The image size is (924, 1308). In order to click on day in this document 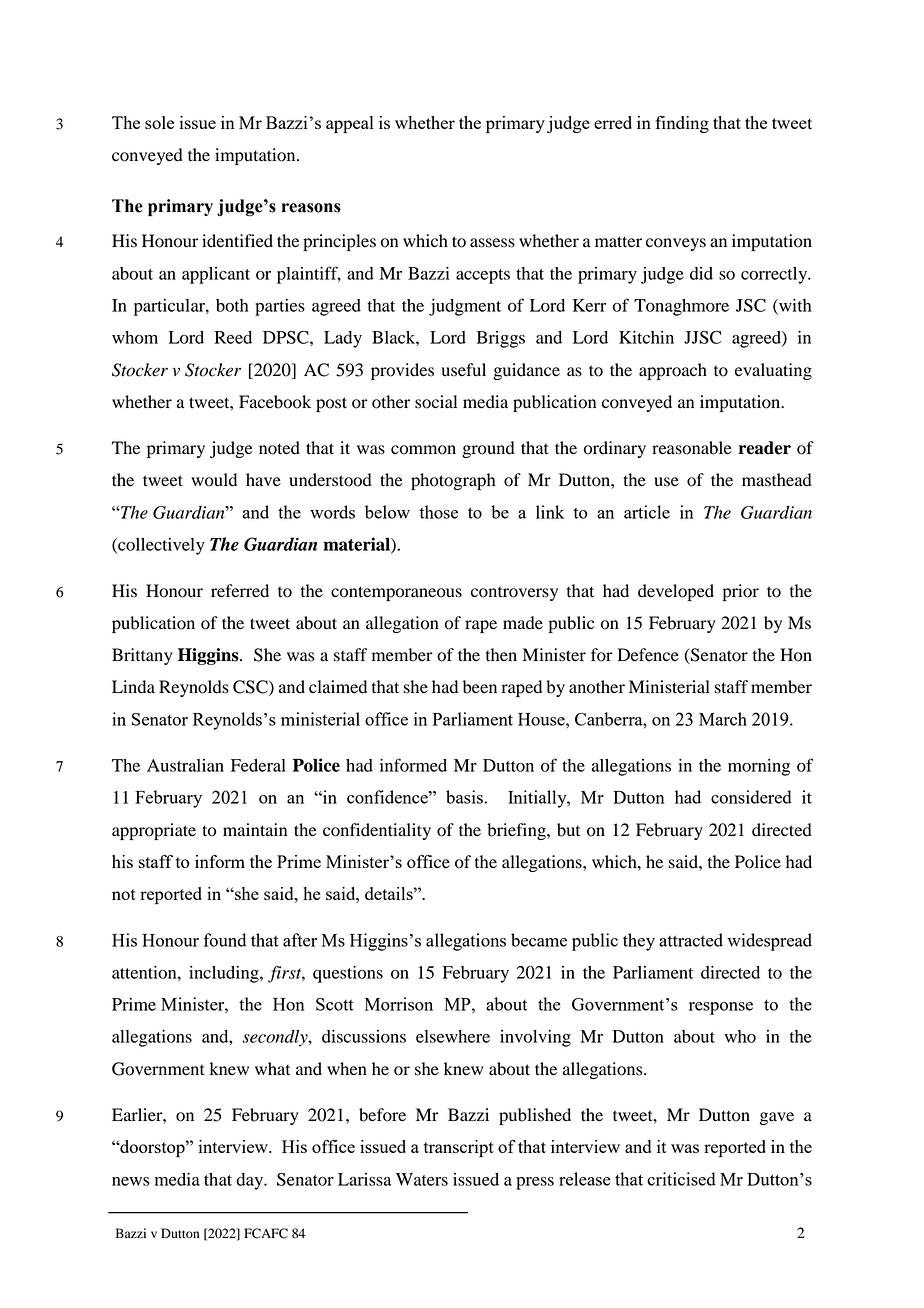, I will do `click(251, 1181)`.
